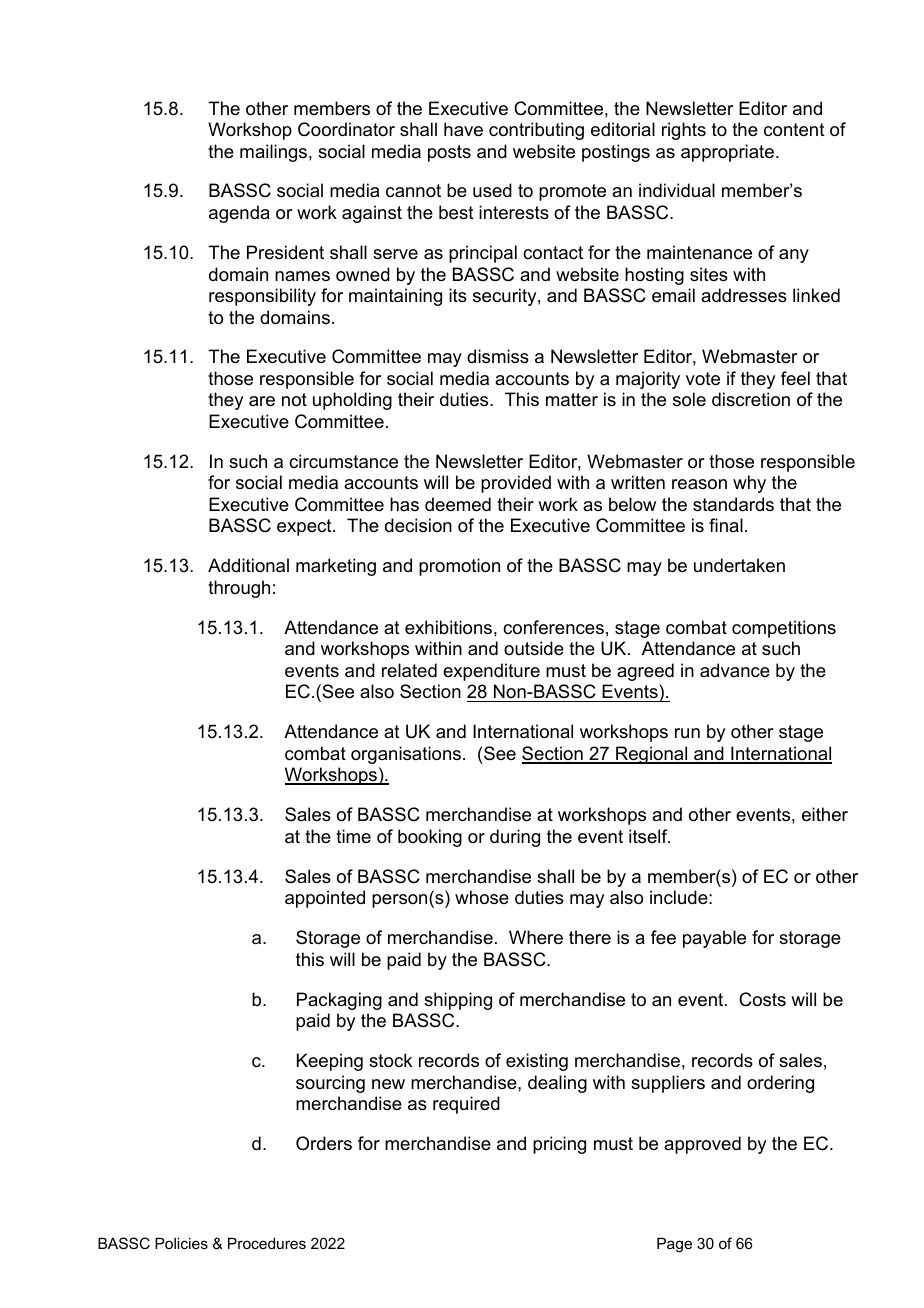 This image has width=924, height=1308. I want to click on dismiss, so click(498, 356).
